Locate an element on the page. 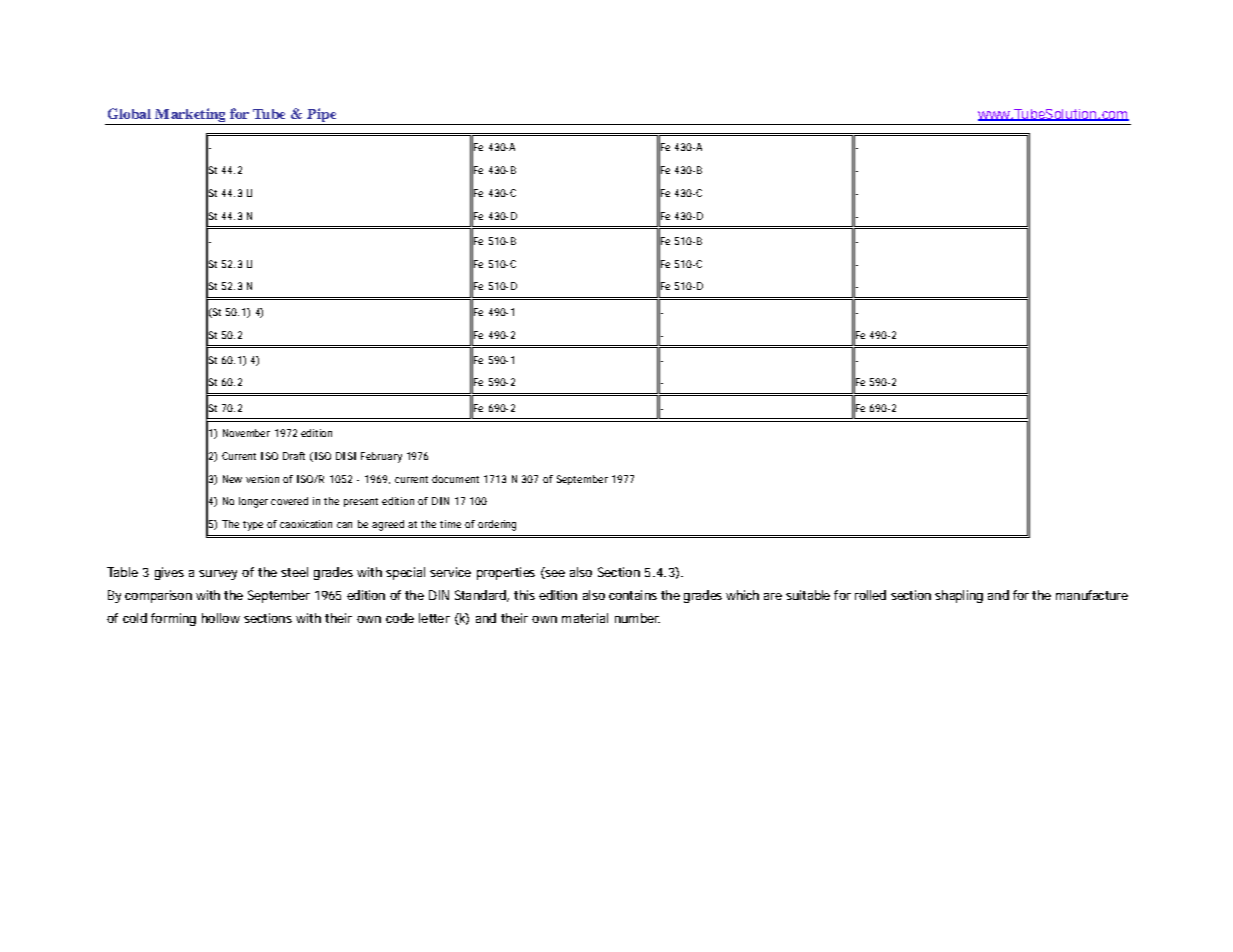  manufacture is located at coordinates (1092, 595).
